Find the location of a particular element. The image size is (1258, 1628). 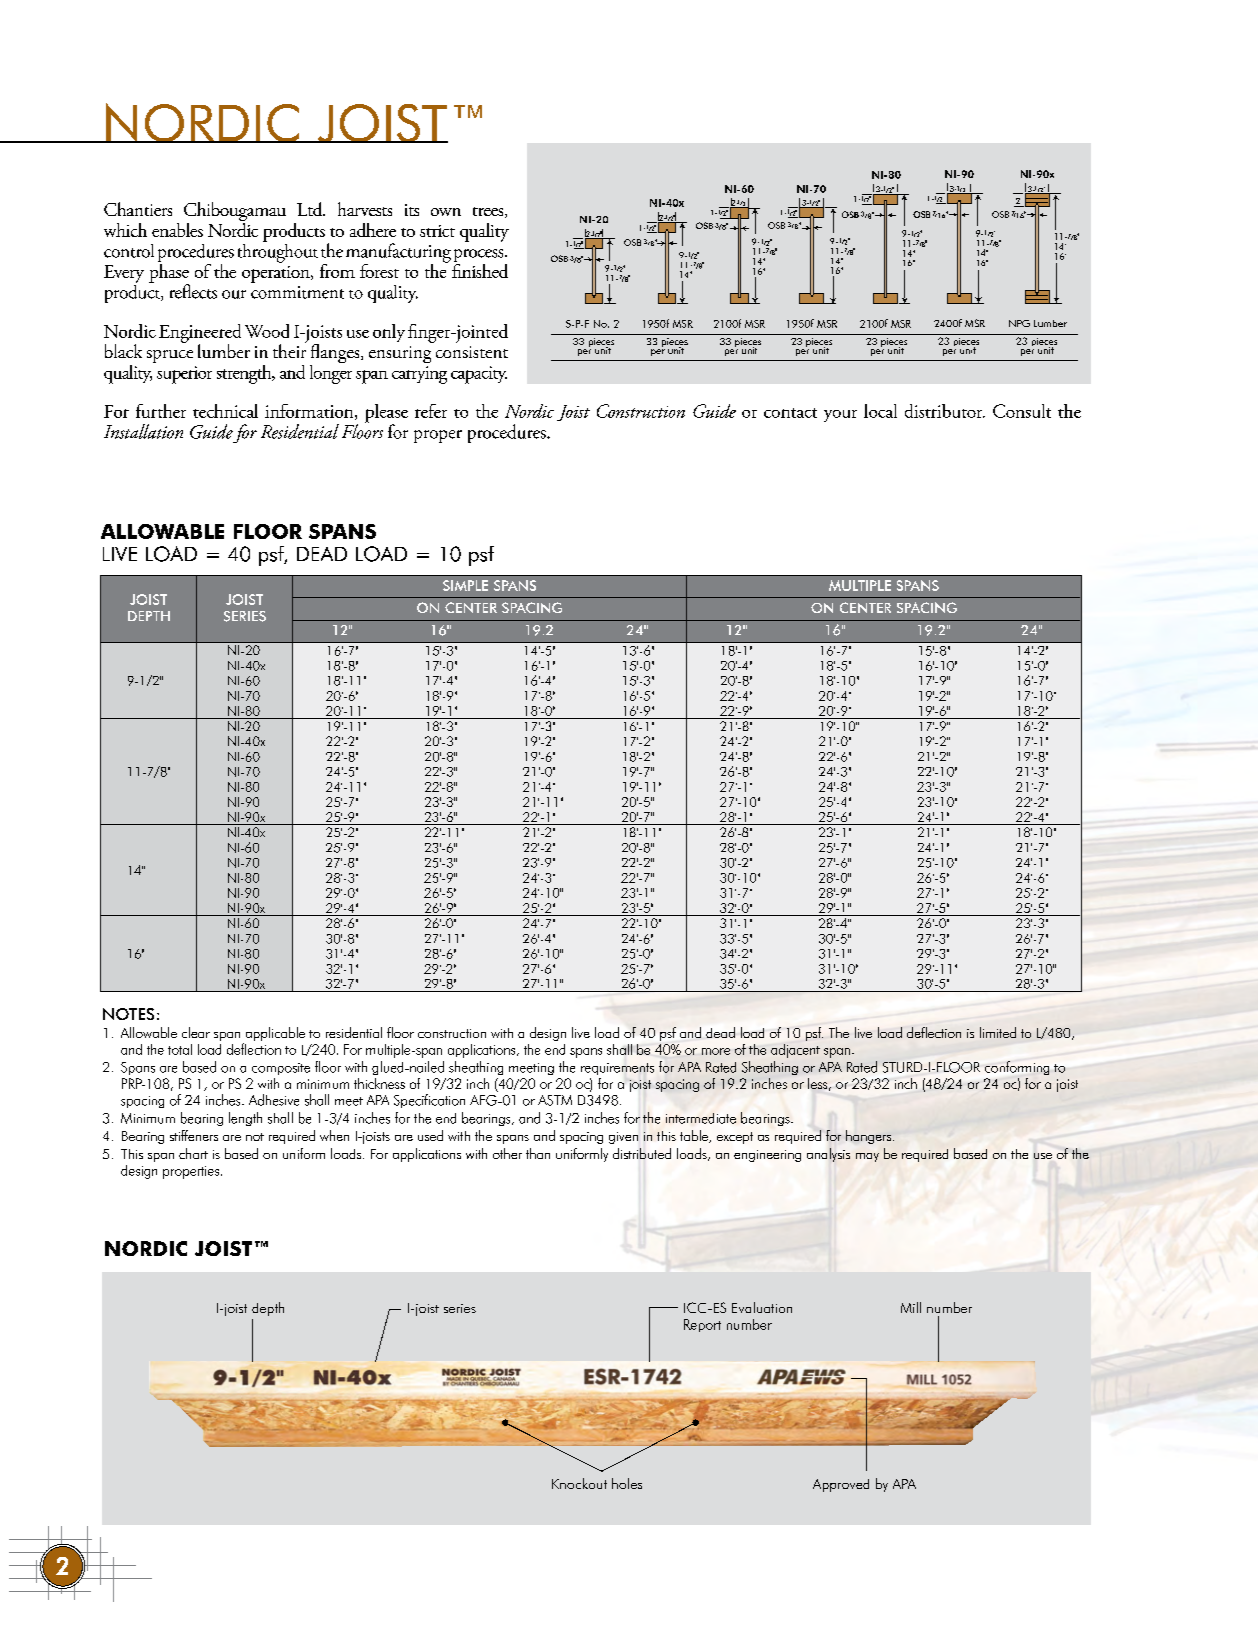

refer is located at coordinates (431, 411).
